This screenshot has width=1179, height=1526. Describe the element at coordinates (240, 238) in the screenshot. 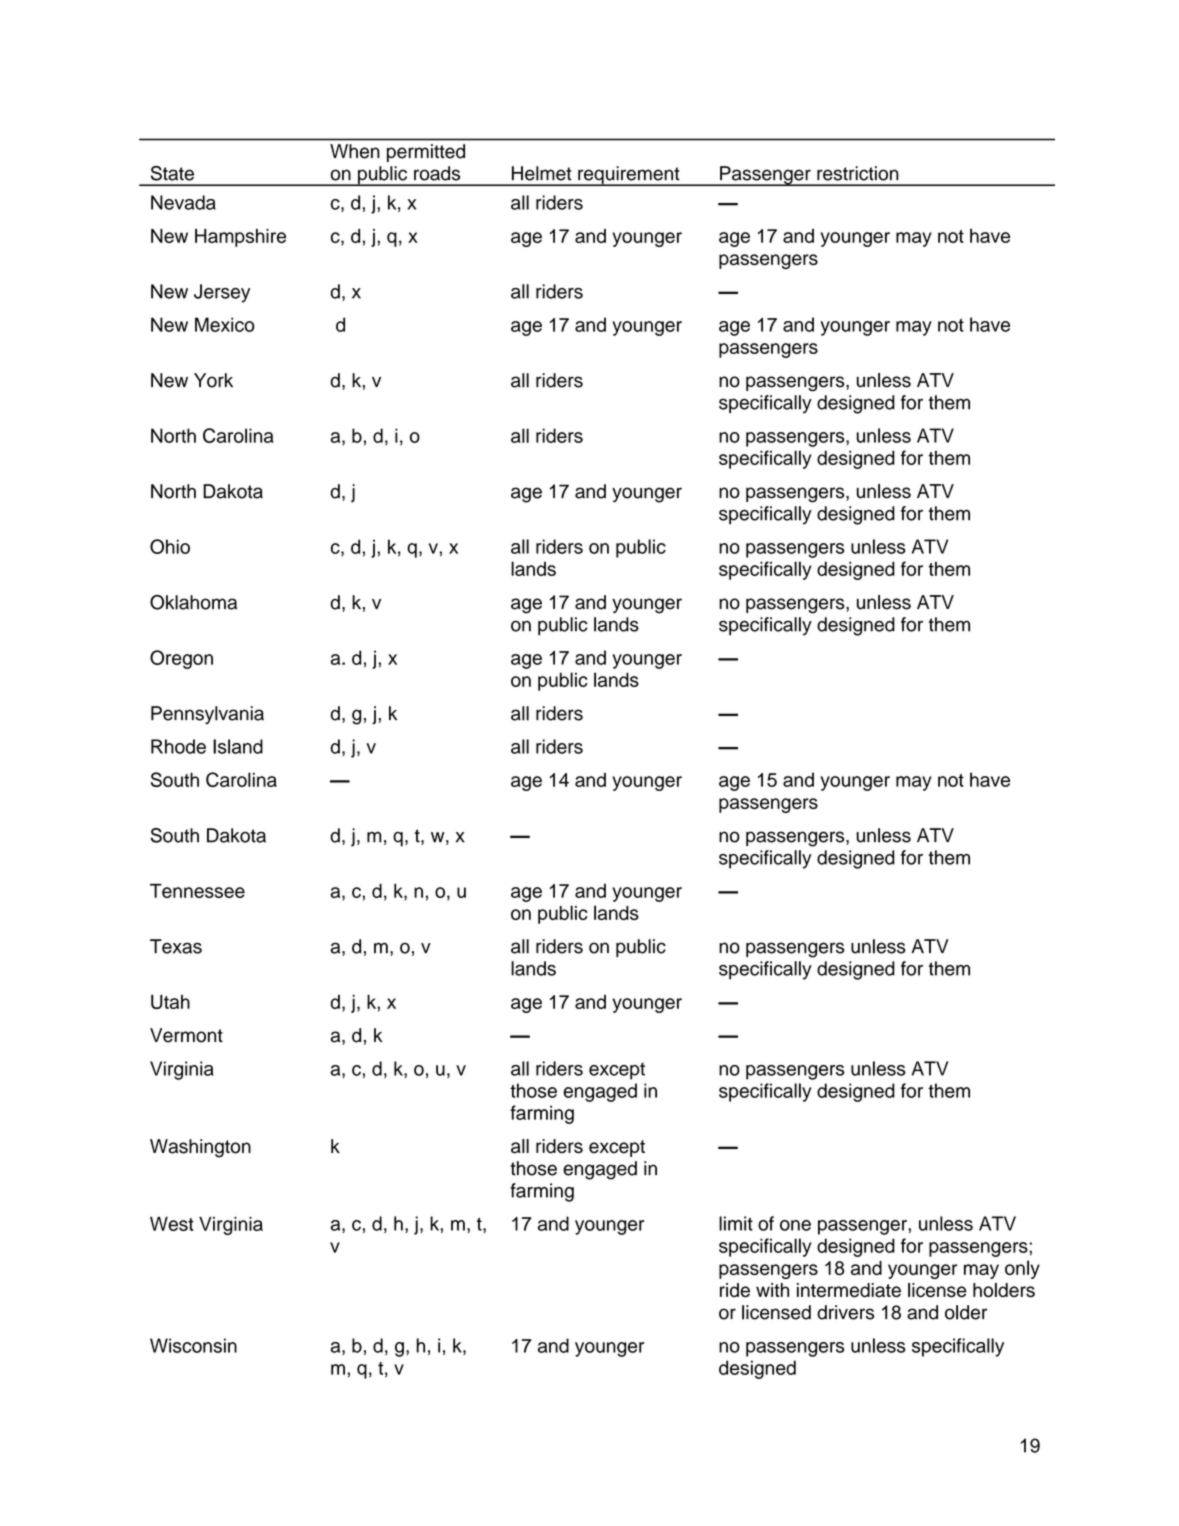

I see `Hampshire` at that location.
